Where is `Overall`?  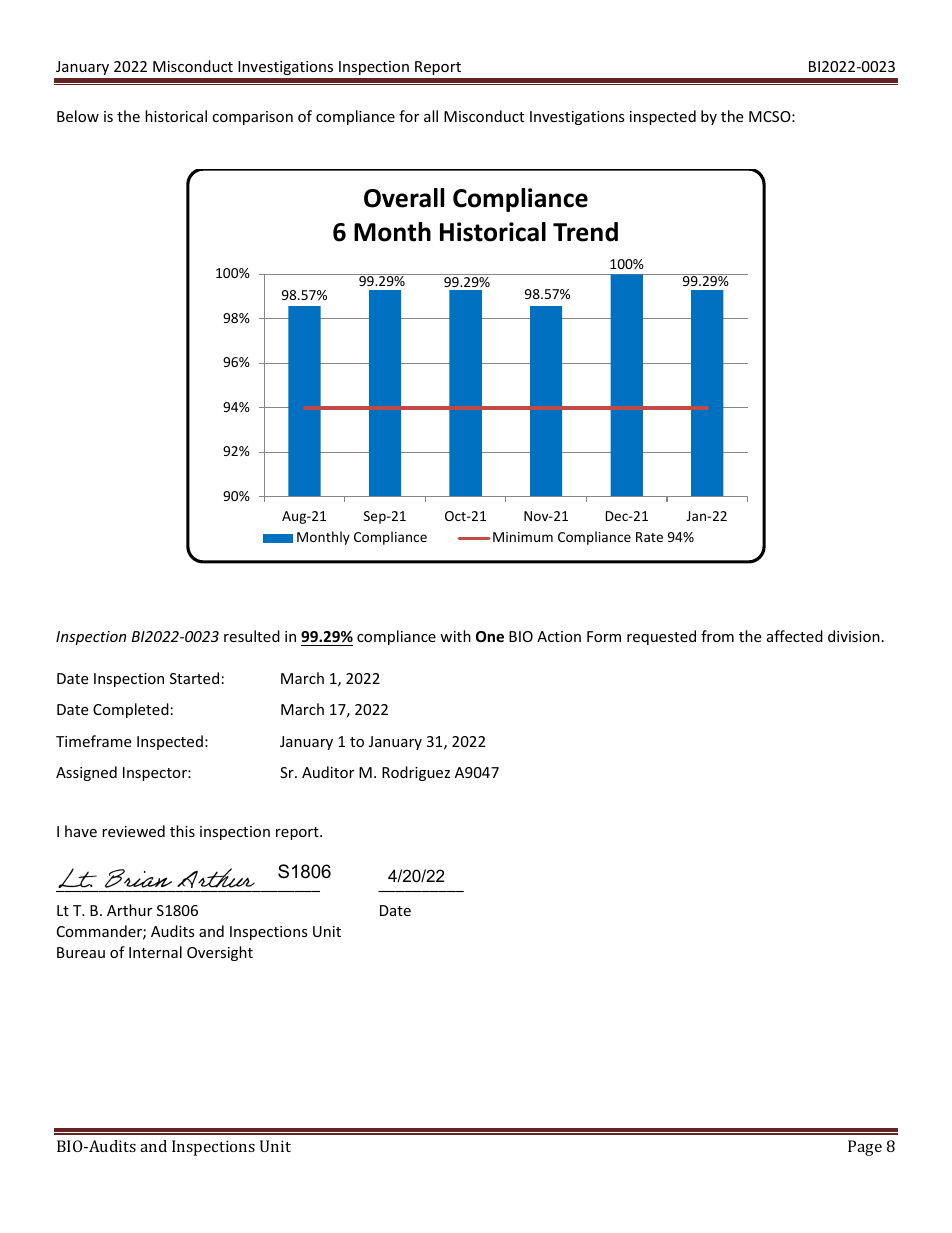 Overall is located at coordinates (404, 198).
